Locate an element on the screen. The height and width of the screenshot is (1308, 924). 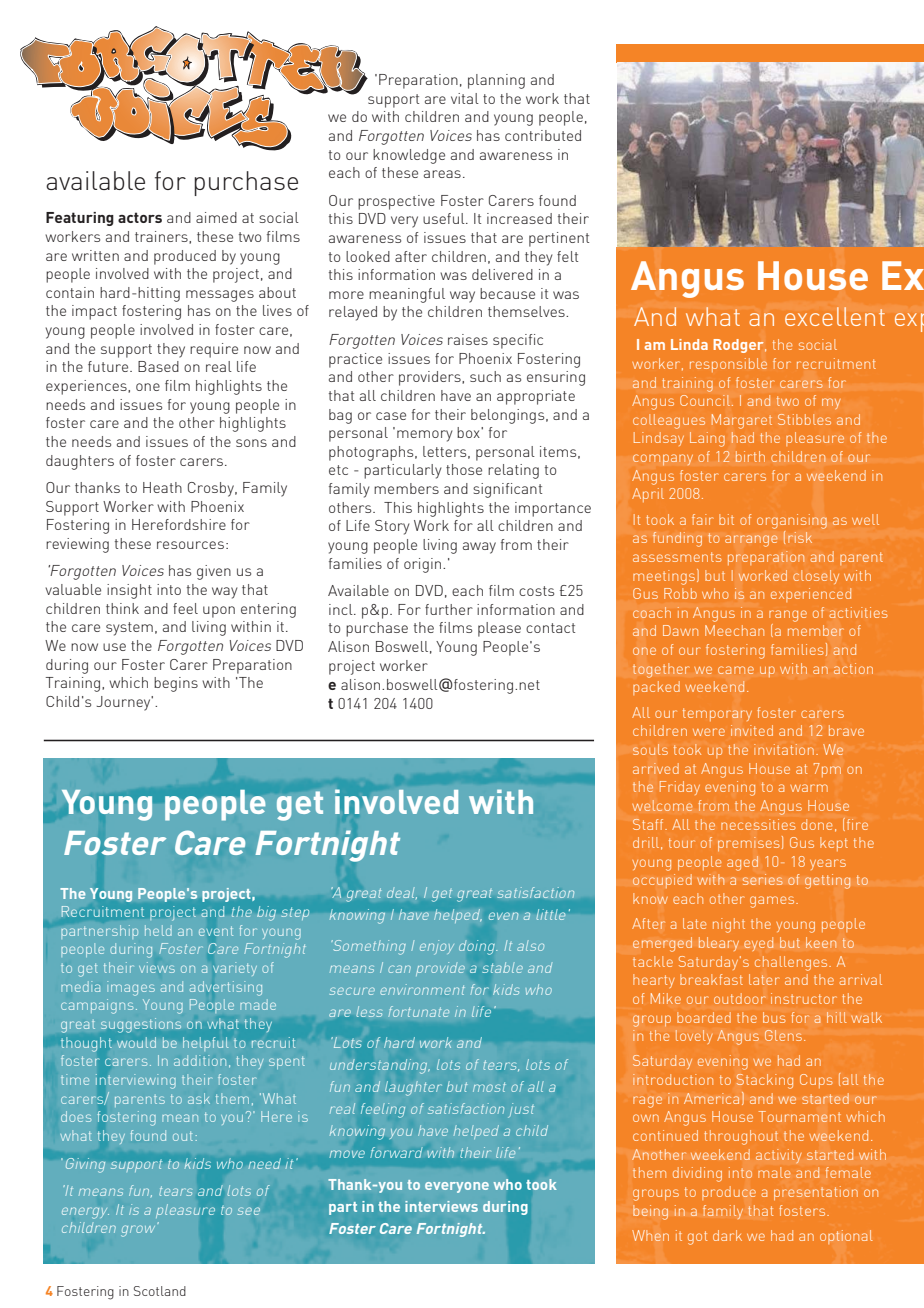
came is located at coordinates (736, 670).
